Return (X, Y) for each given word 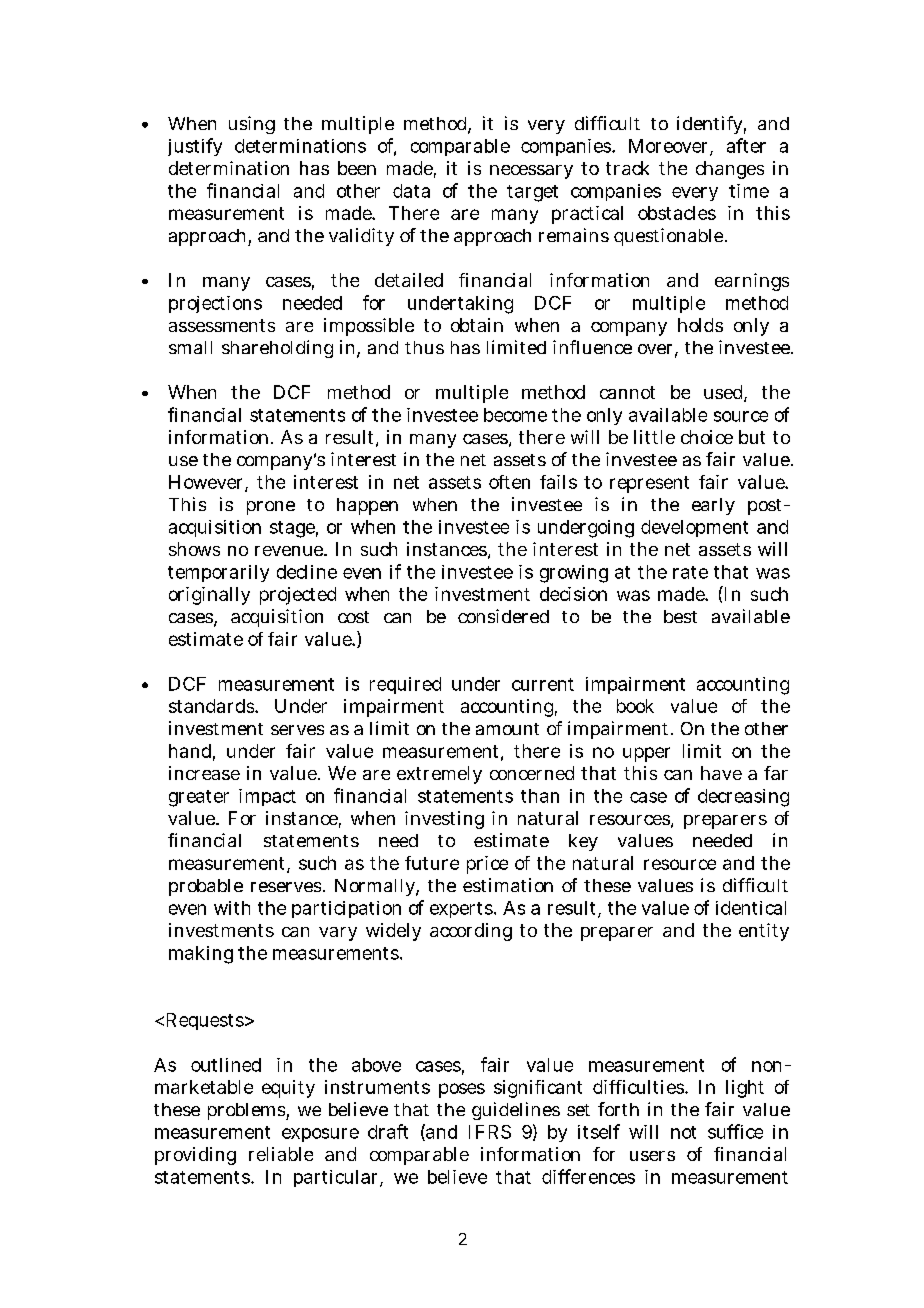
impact (267, 797)
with (232, 908)
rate (690, 572)
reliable (281, 1154)
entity (764, 932)
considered (503, 616)
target (532, 193)
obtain (477, 325)
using (252, 125)
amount (507, 729)
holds (700, 325)
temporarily (218, 573)
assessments (222, 325)
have (721, 773)
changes (730, 170)
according (471, 932)
